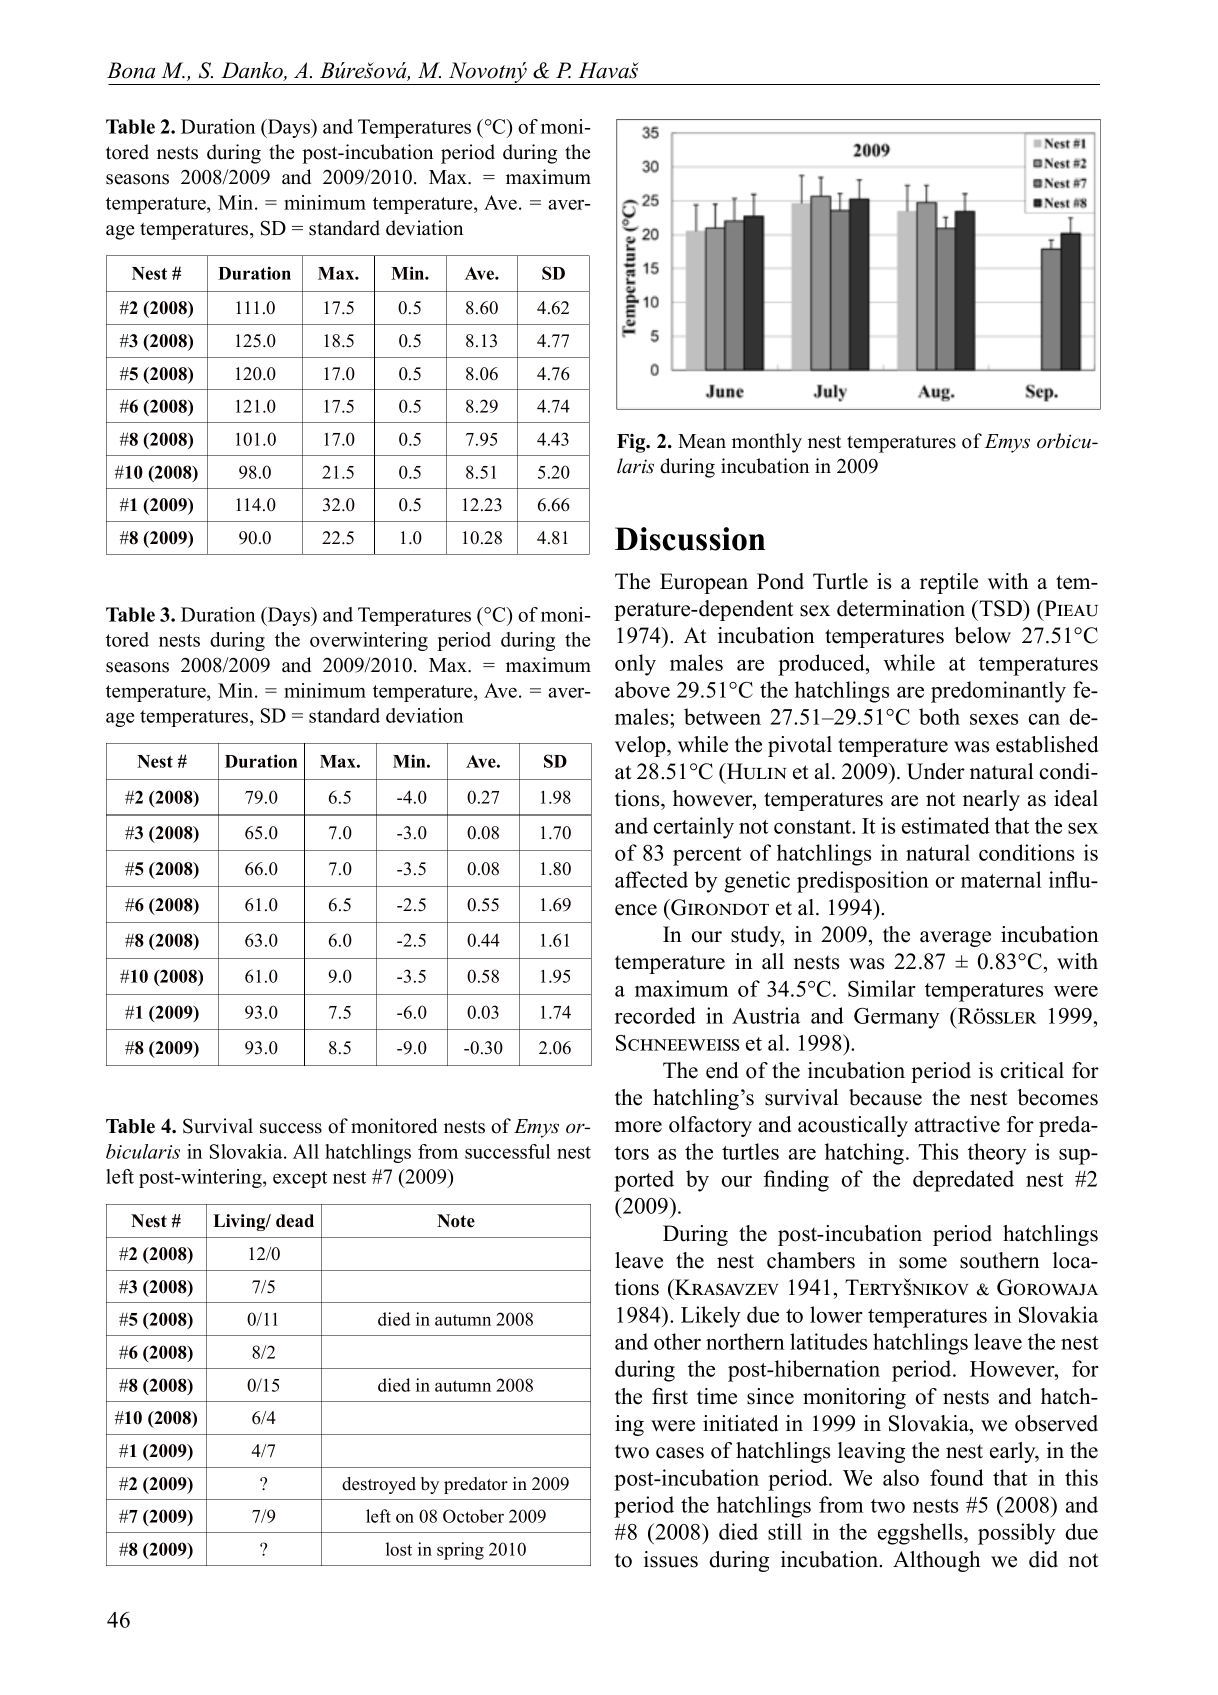 The image size is (1218, 1695). What do you see at coordinates (632, 443) in the page?
I see `Fig` at bounding box center [632, 443].
